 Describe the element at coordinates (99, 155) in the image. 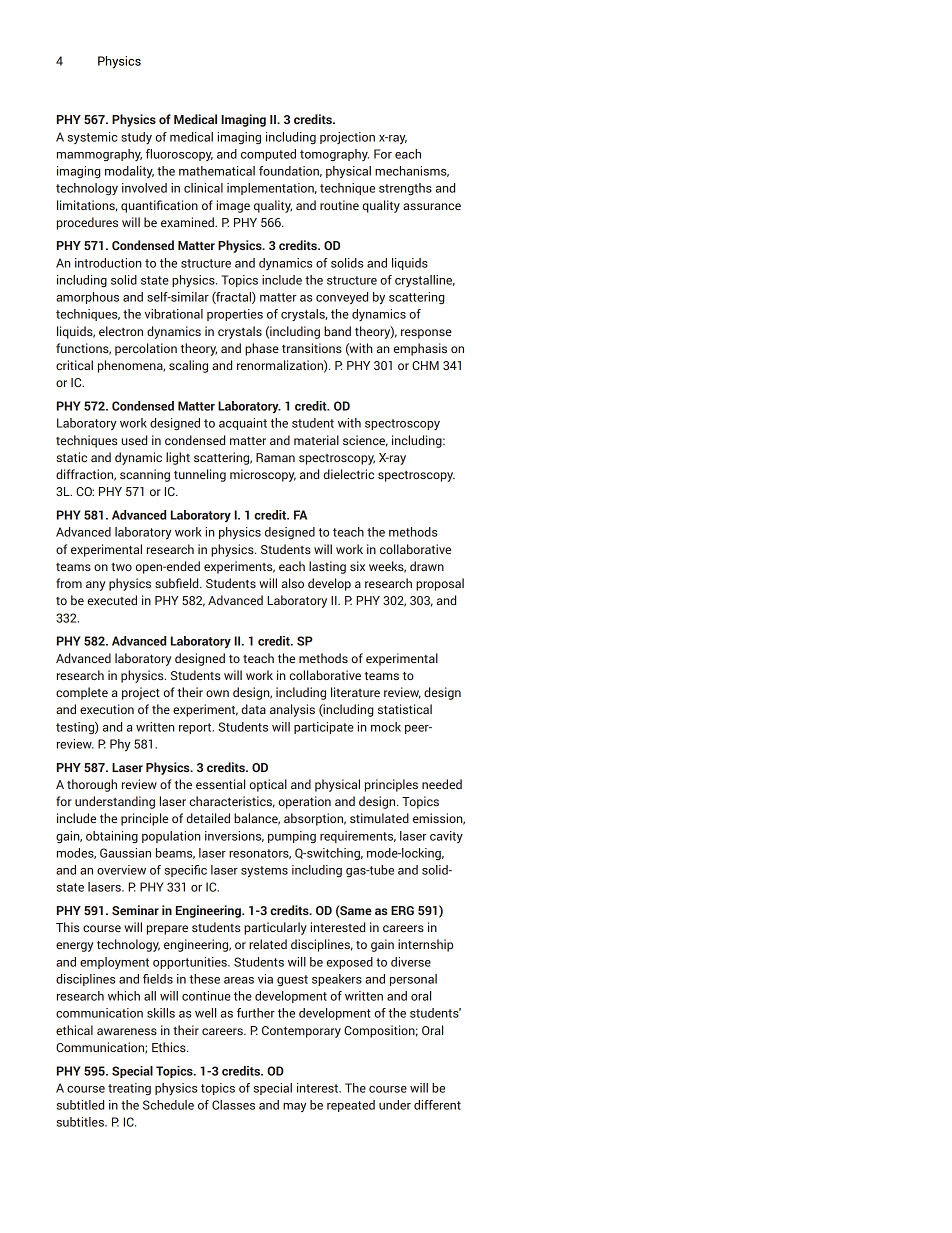

I see `mammography` at that location.
